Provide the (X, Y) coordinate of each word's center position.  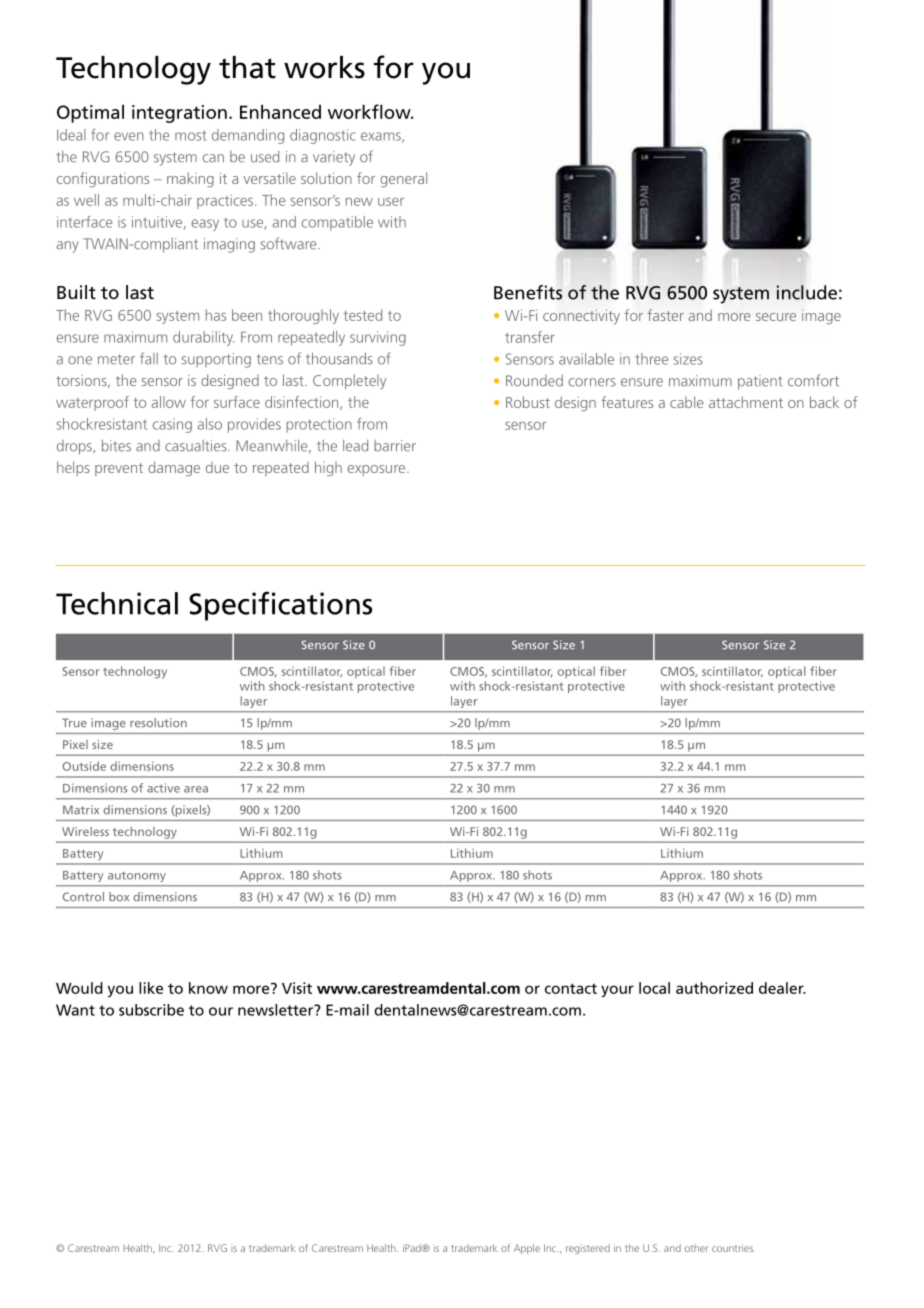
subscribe (151, 1010)
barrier (395, 446)
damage (174, 468)
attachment (746, 402)
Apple (527, 1249)
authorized (714, 988)
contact (571, 988)
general (403, 179)
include (807, 292)
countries (733, 1248)
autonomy (136, 877)
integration (179, 114)
